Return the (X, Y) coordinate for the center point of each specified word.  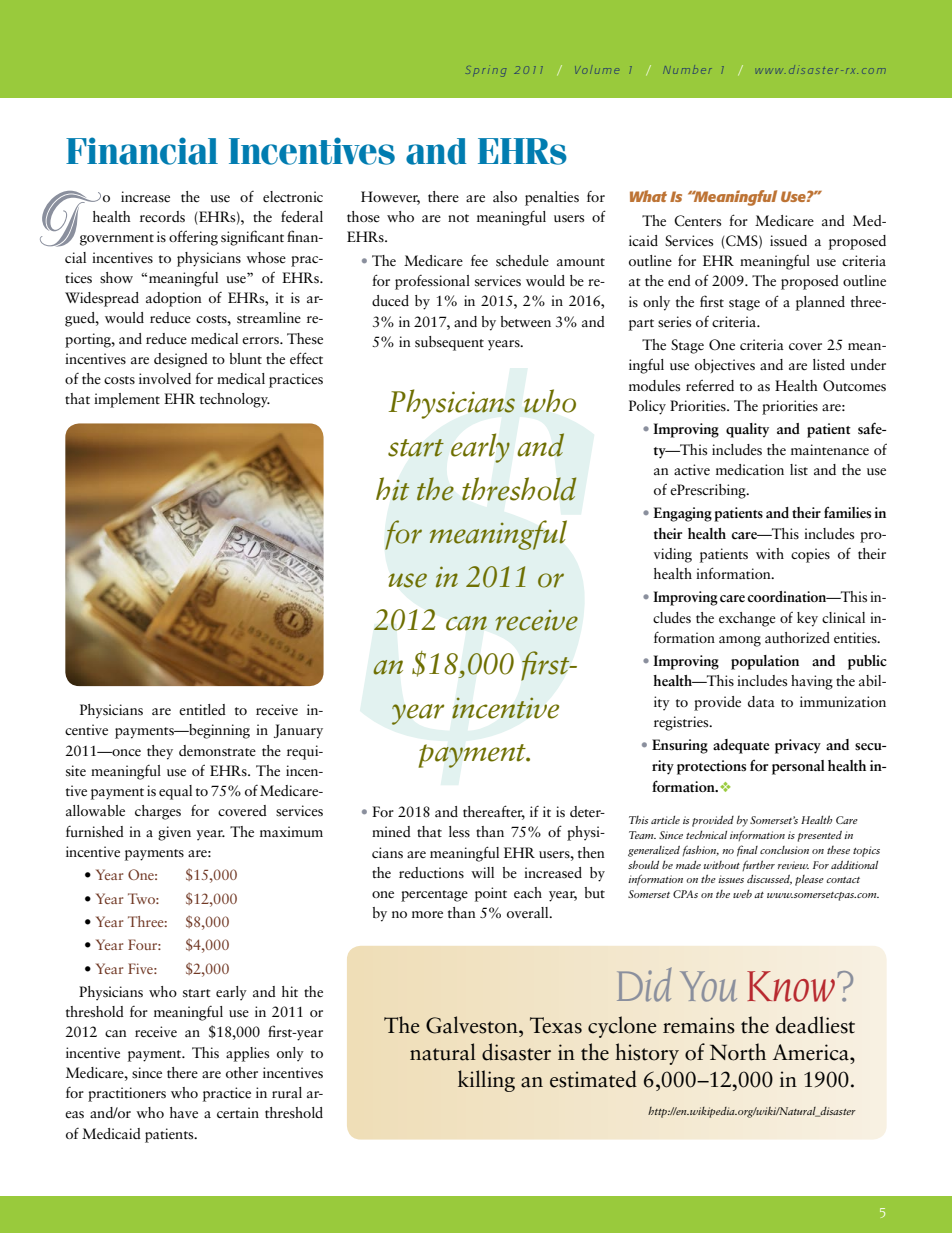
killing (486, 1081)
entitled (202, 710)
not (458, 218)
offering (193, 238)
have (184, 1112)
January (298, 731)
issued (788, 241)
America (811, 1052)
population (765, 662)
